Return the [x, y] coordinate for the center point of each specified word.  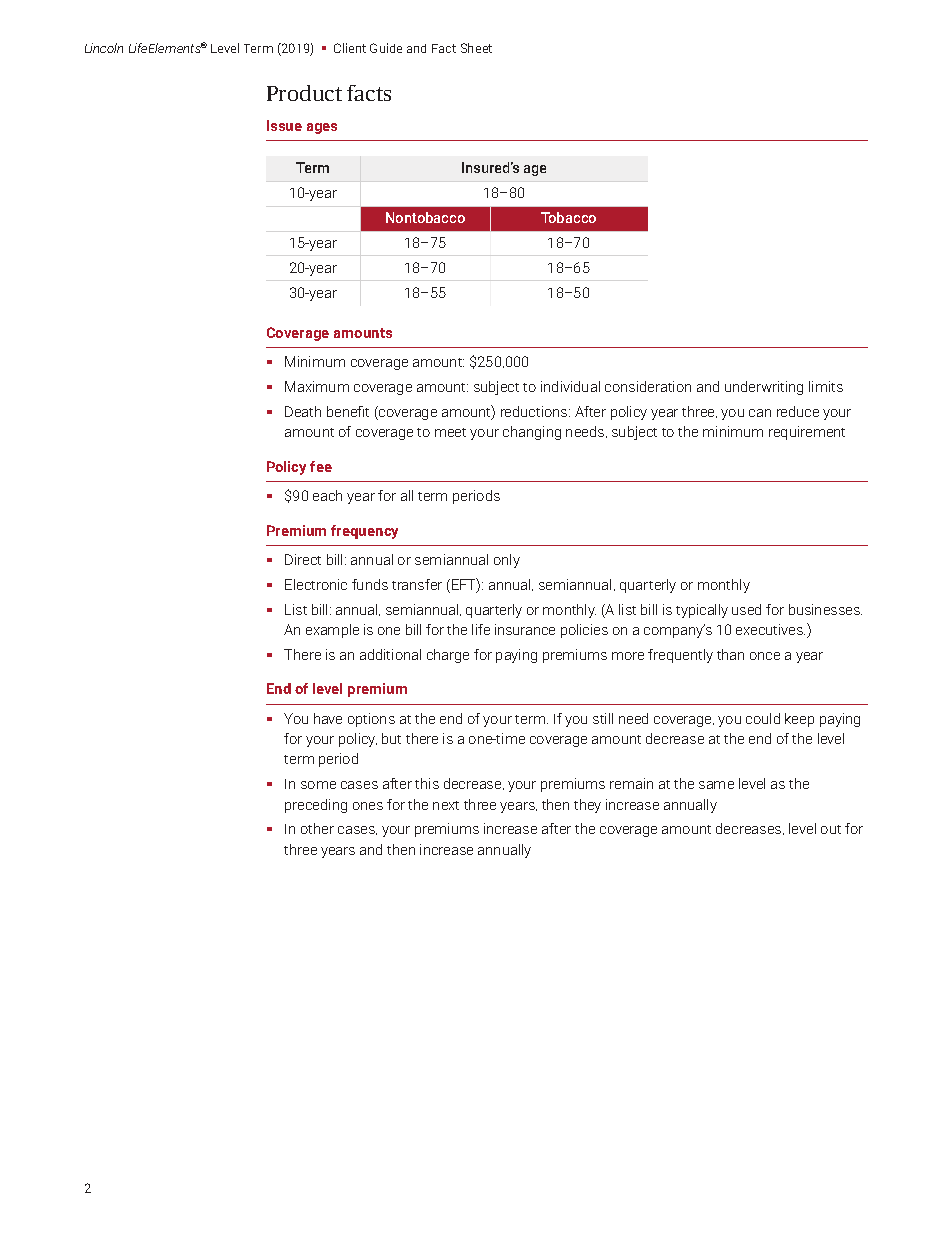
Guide [386, 48]
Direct [303, 559]
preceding [316, 806]
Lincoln [104, 48]
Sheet [476, 48]
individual [570, 386]
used [746, 609]
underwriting [764, 388]
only [507, 561]
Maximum [317, 386]
